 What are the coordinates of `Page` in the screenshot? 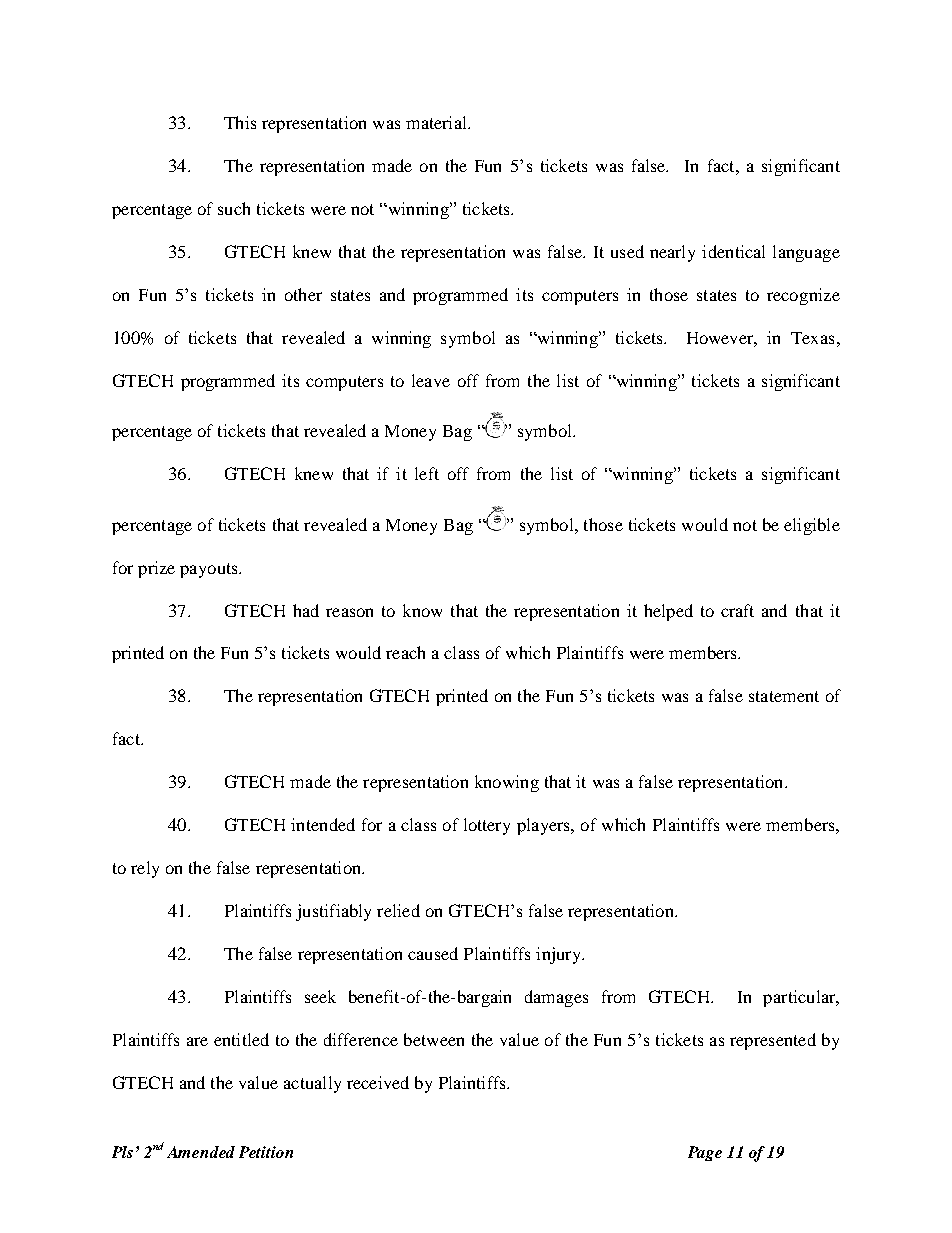 It's located at (705, 1153).
